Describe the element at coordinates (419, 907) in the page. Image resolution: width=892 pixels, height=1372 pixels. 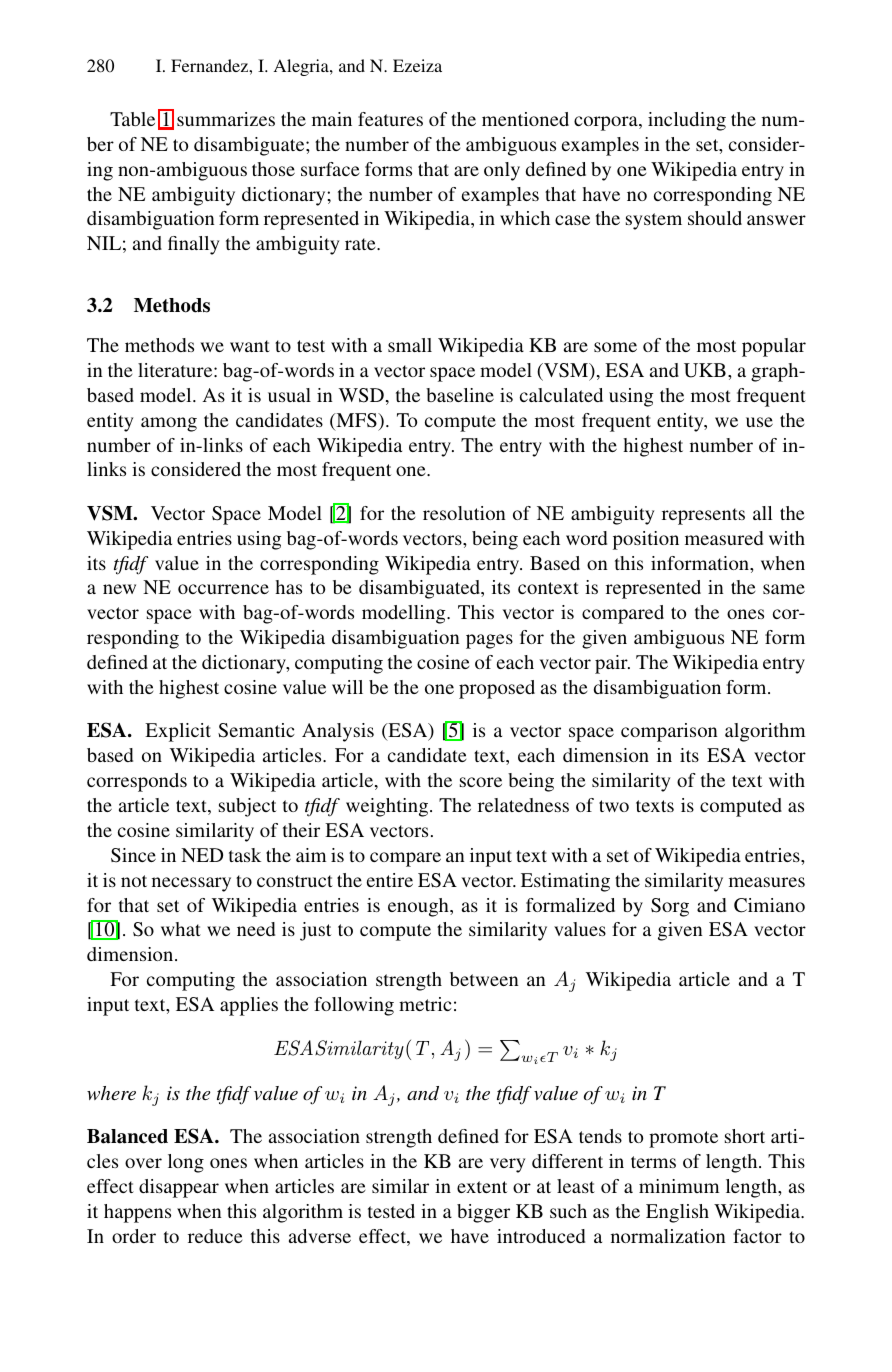
I see `enough` at that location.
